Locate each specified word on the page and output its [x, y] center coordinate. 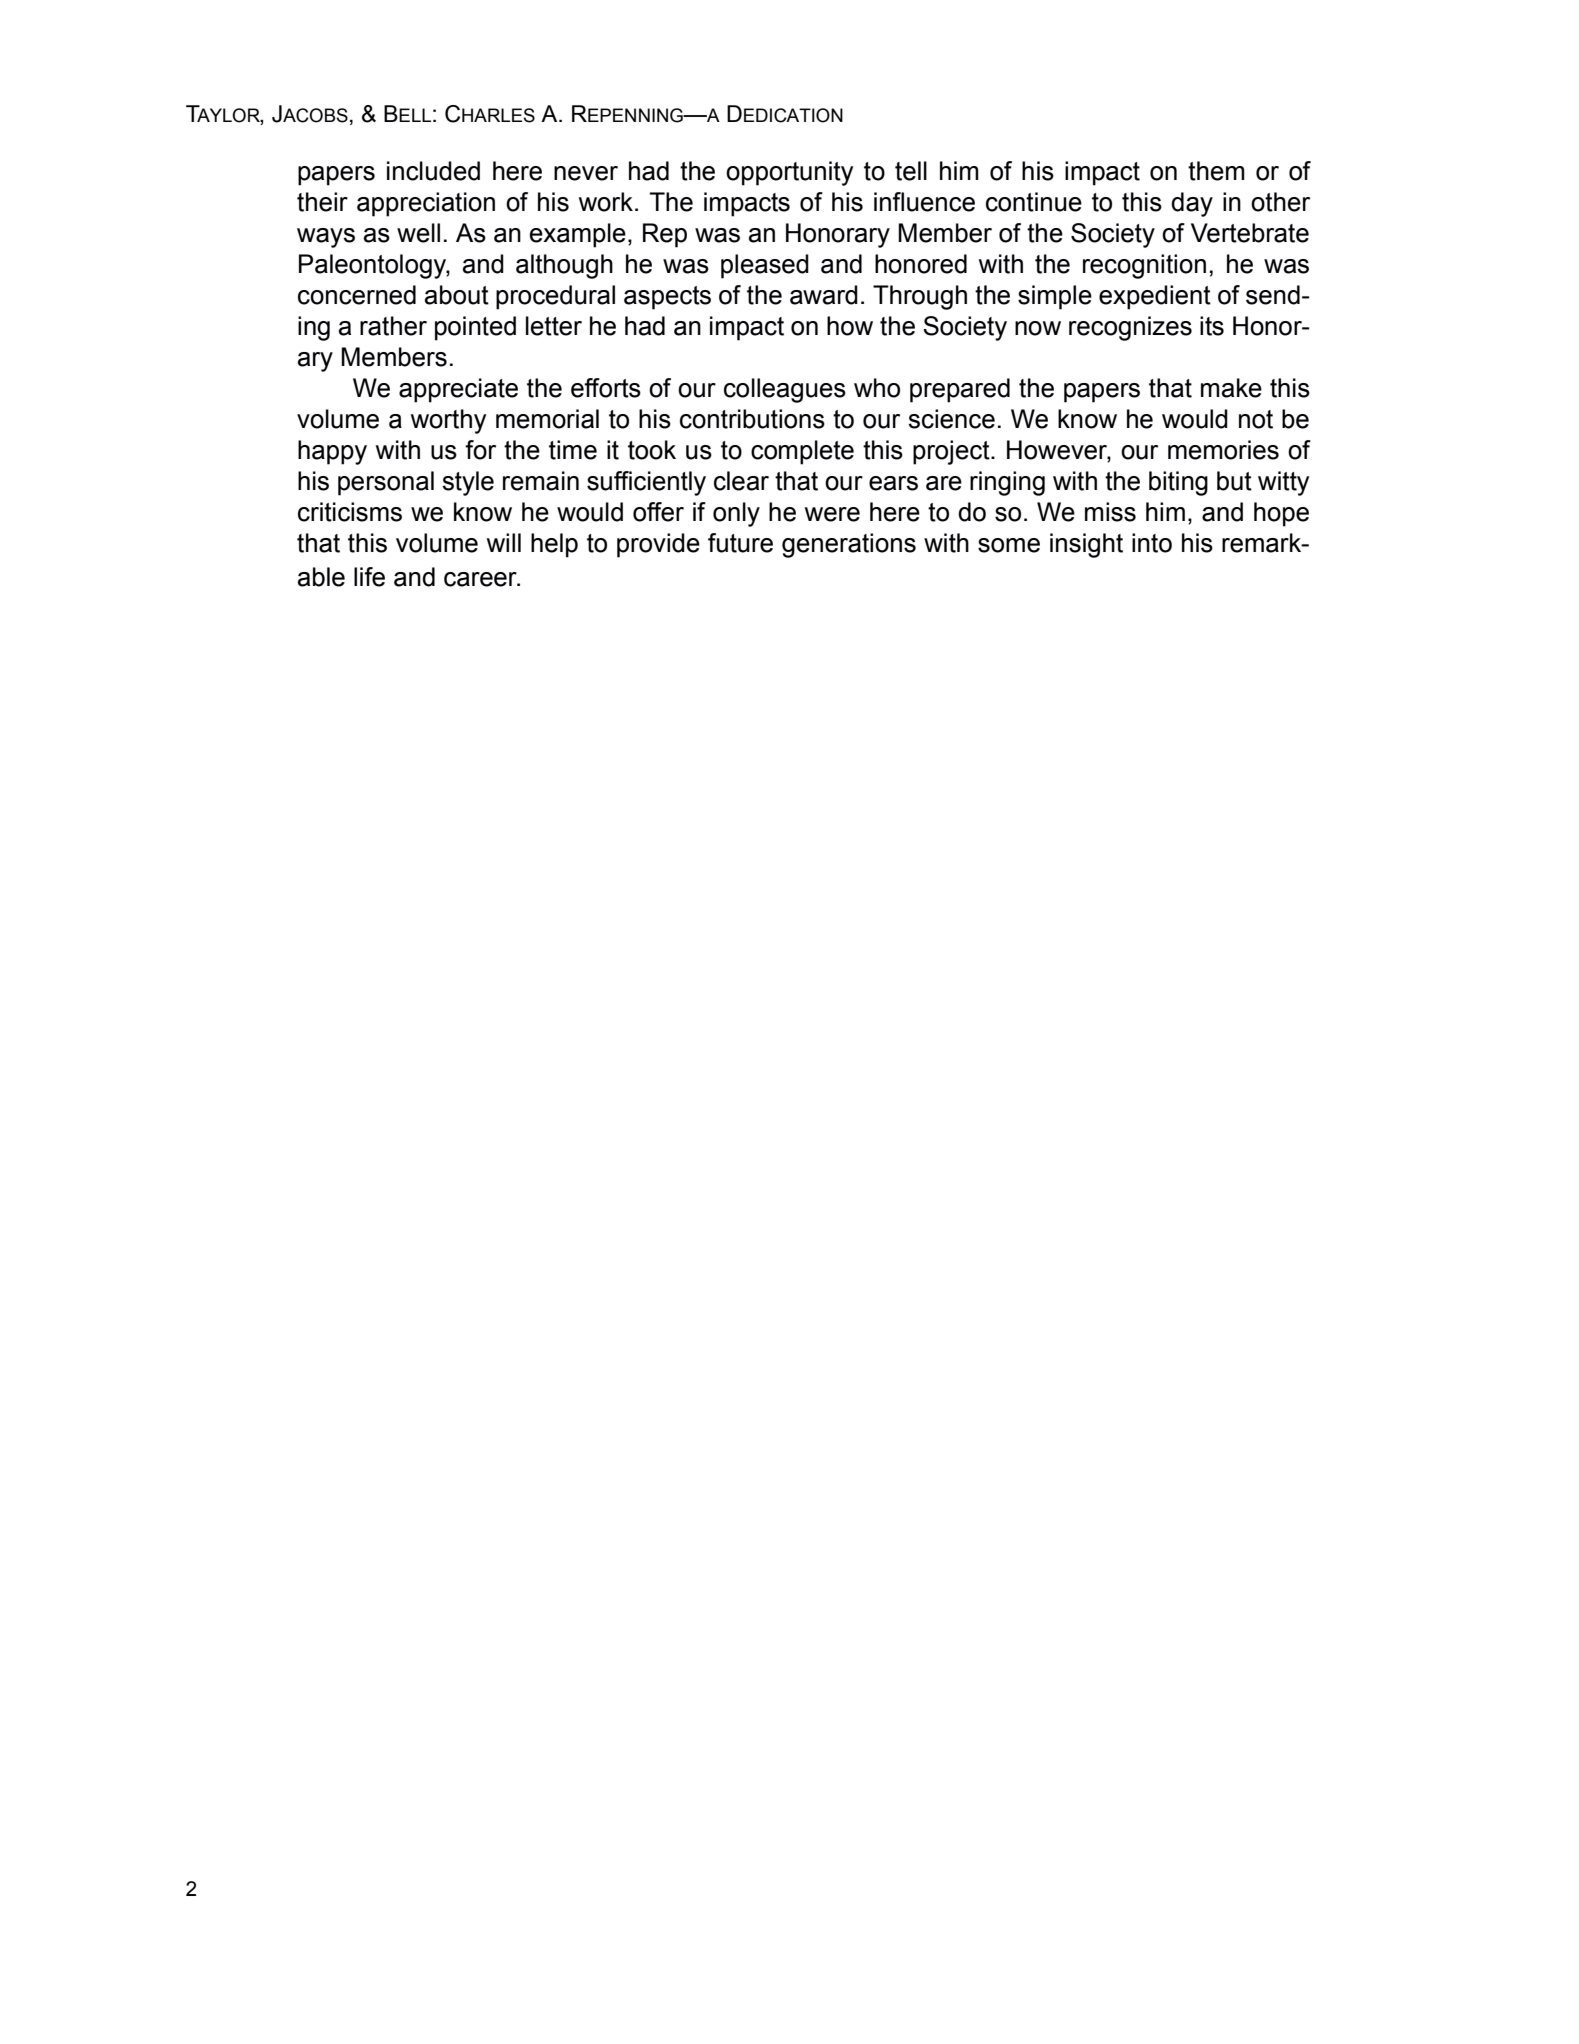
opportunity [789, 173]
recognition [1144, 266]
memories [1223, 450]
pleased [765, 266]
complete [802, 452]
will [504, 542]
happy [332, 452]
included [433, 171]
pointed [475, 328]
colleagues [785, 390]
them [1216, 171]
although [564, 266]
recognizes [1130, 328]
